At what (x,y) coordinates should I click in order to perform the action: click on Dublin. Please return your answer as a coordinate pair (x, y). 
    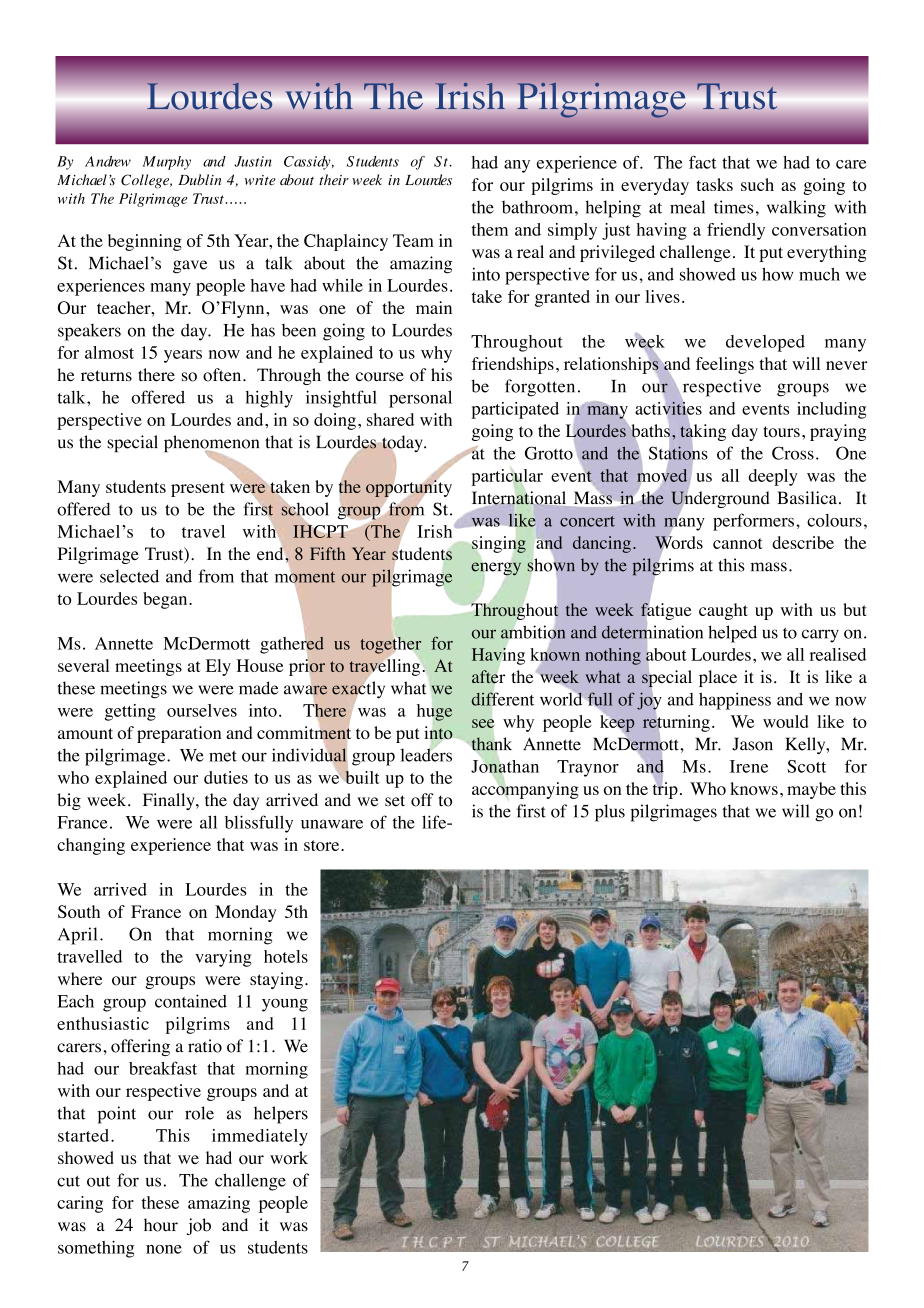
    Looking at the image, I should click on (200, 180).
